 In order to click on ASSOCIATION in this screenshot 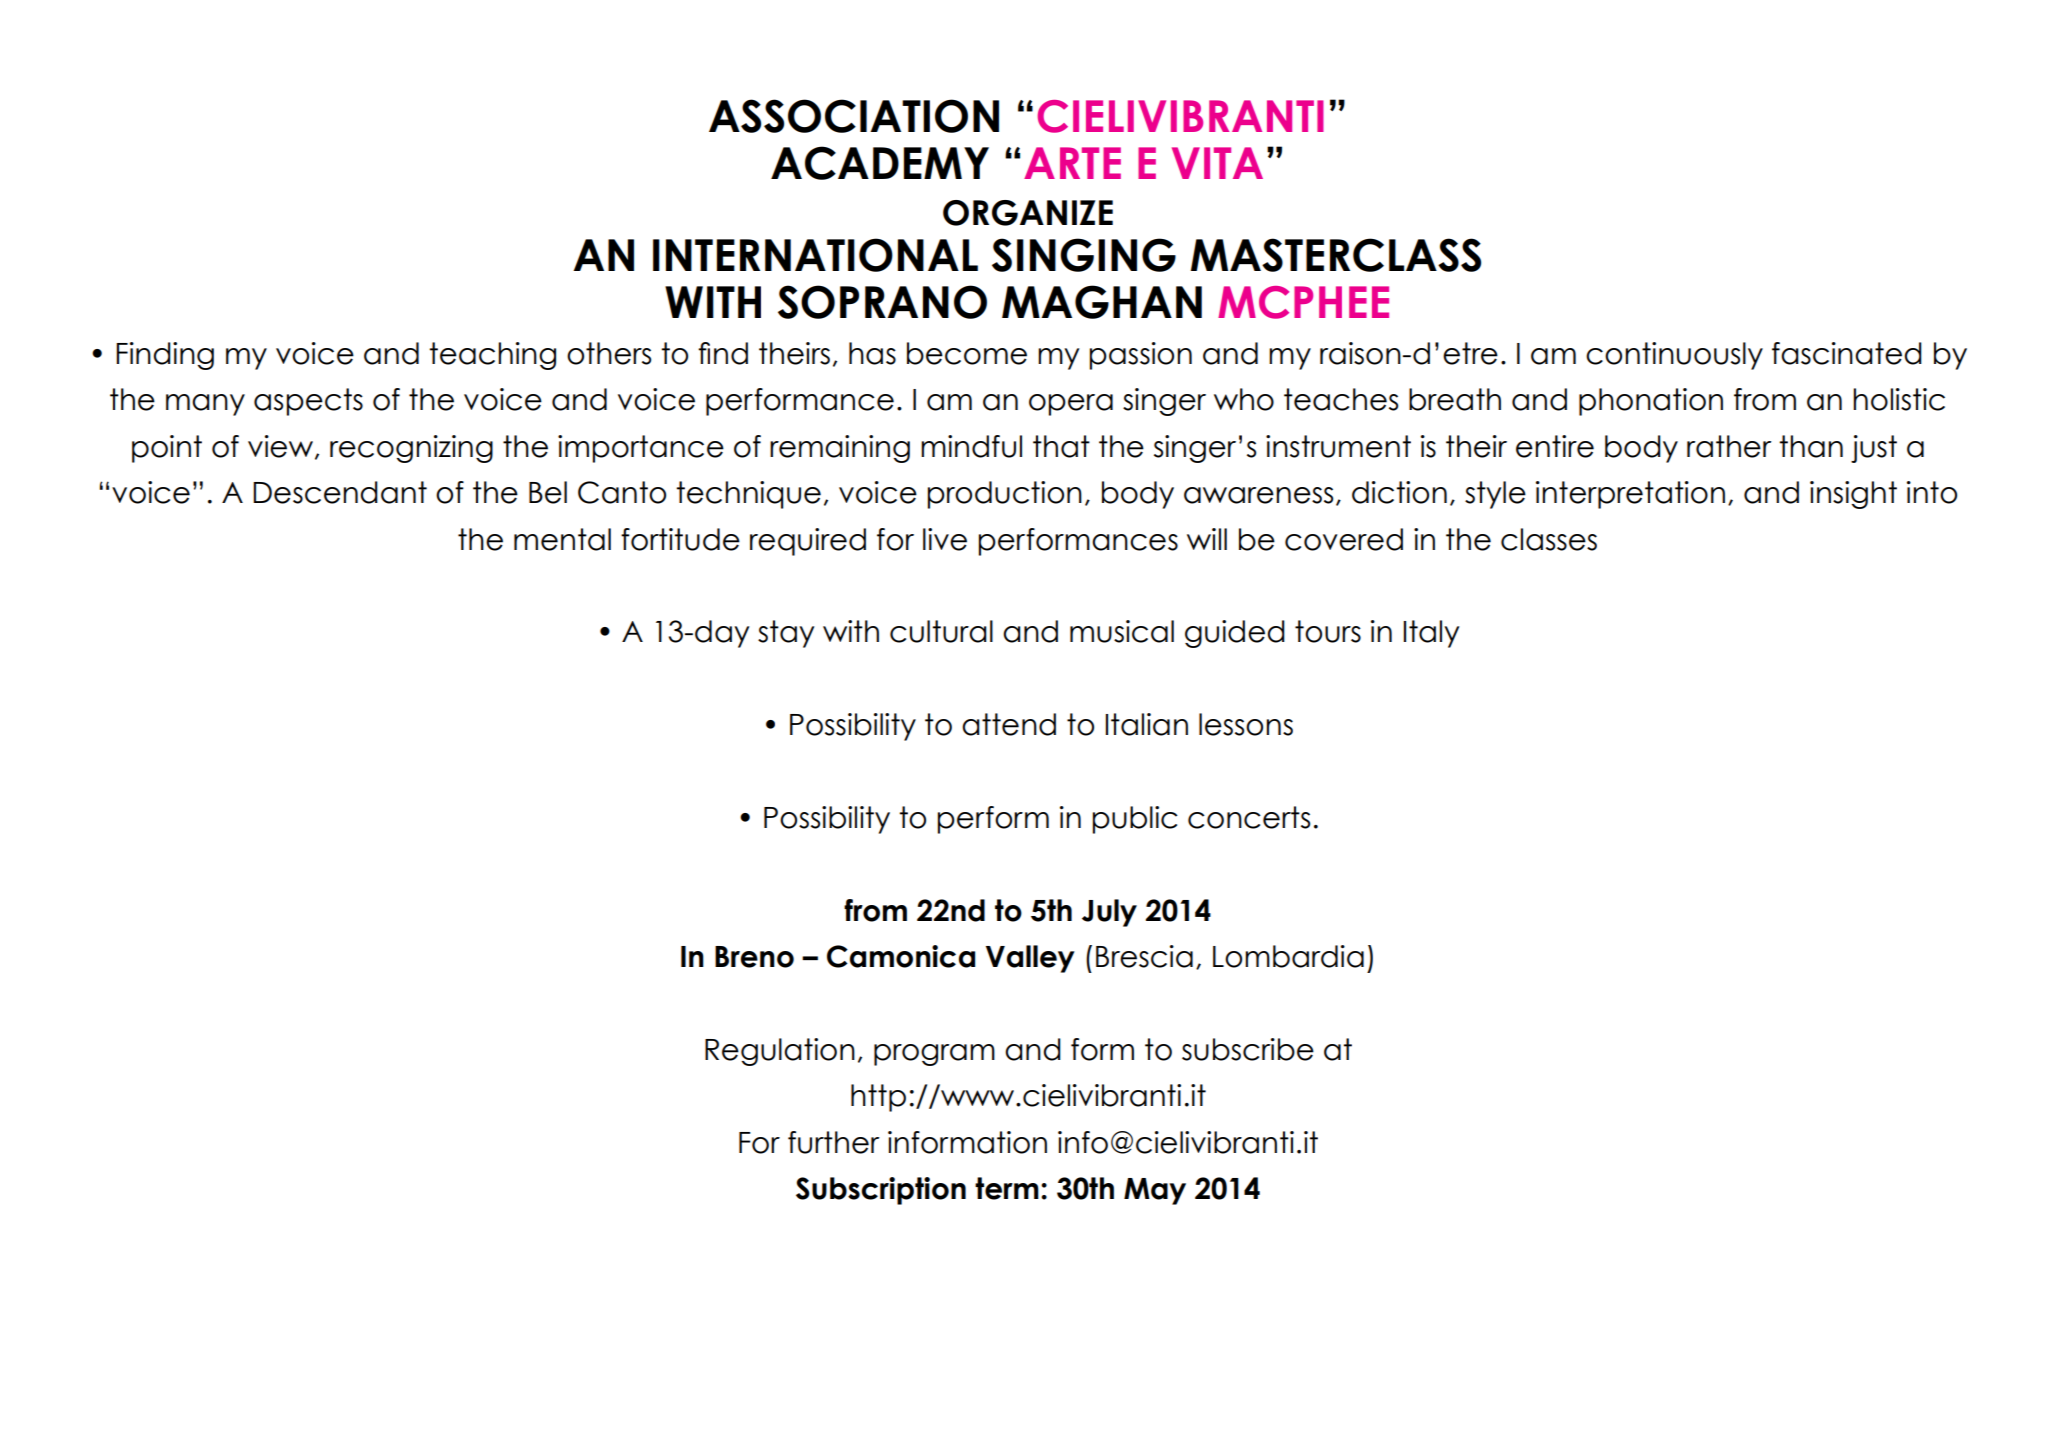, I will do `click(854, 116)`.
